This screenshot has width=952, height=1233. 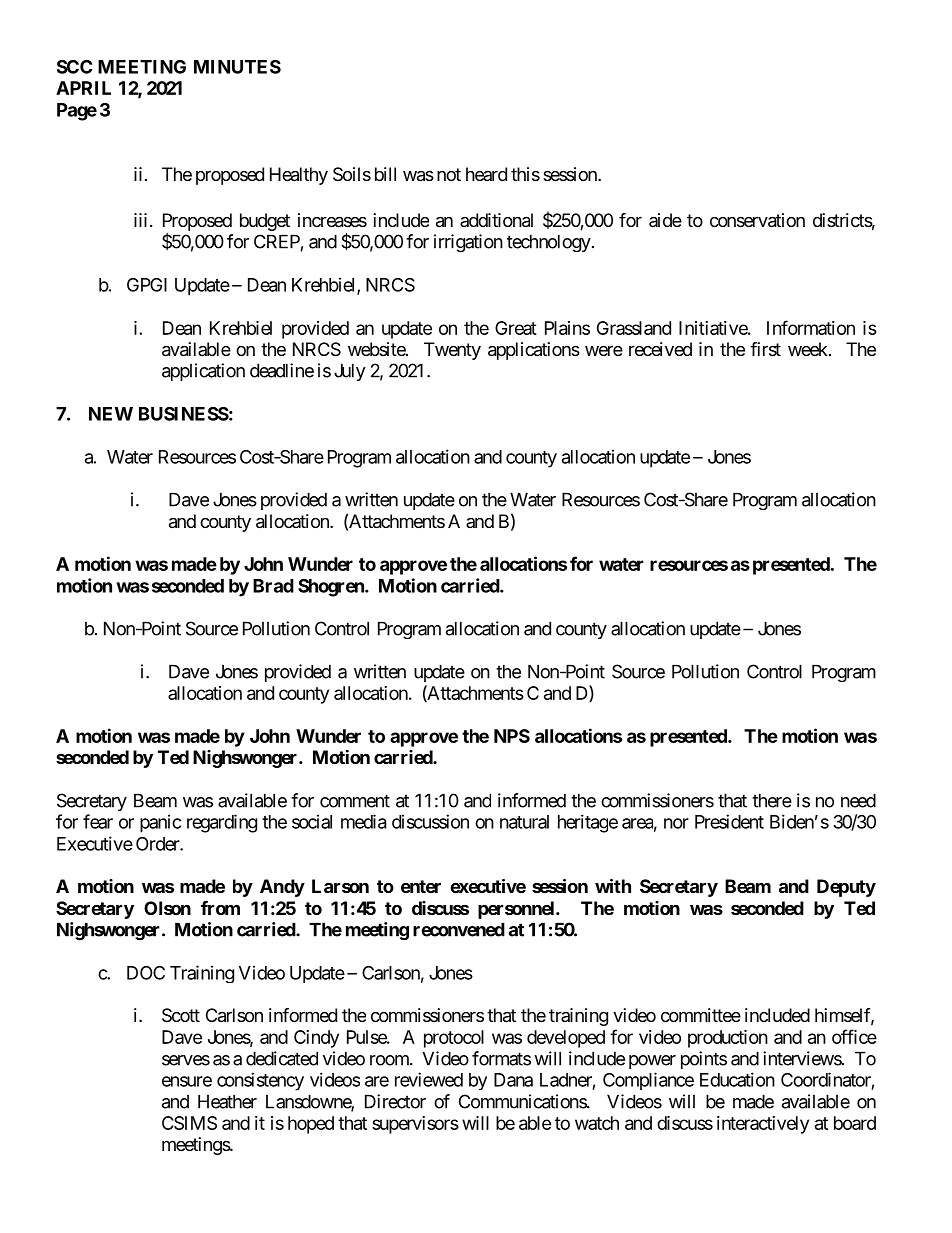 I want to click on conservation, so click(x=757, y=220).
